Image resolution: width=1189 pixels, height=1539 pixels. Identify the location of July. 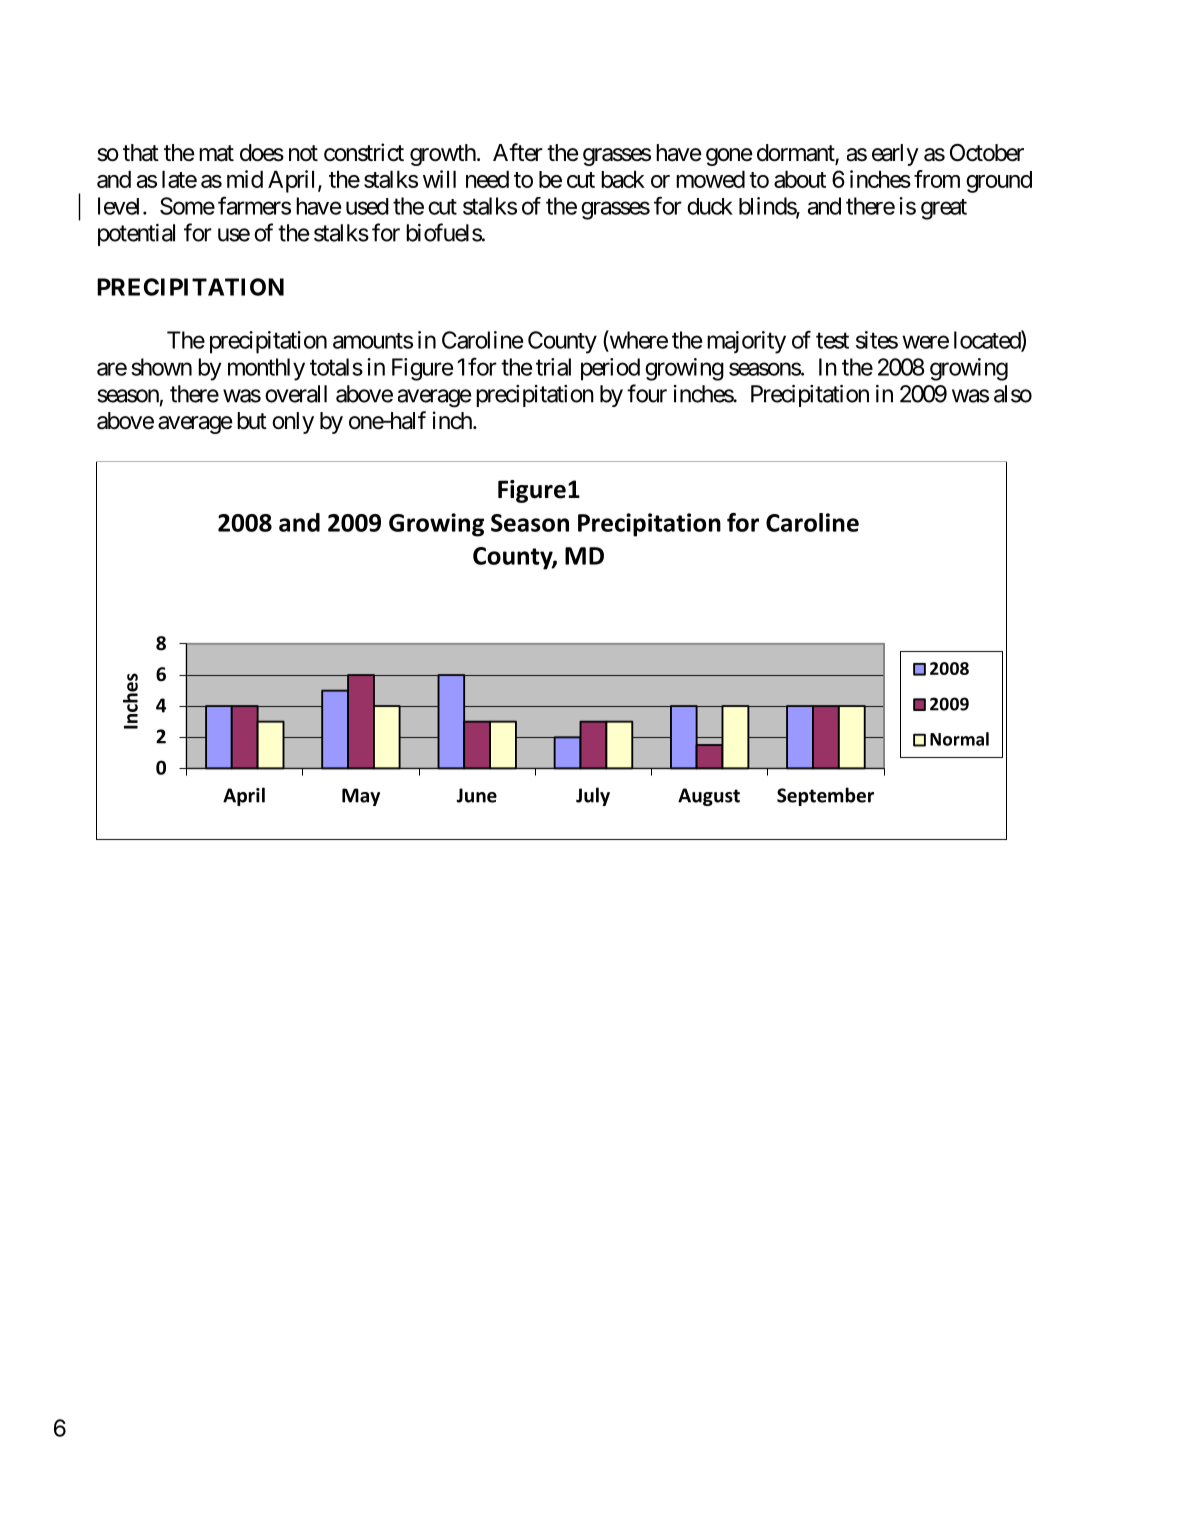
(593, 796).
